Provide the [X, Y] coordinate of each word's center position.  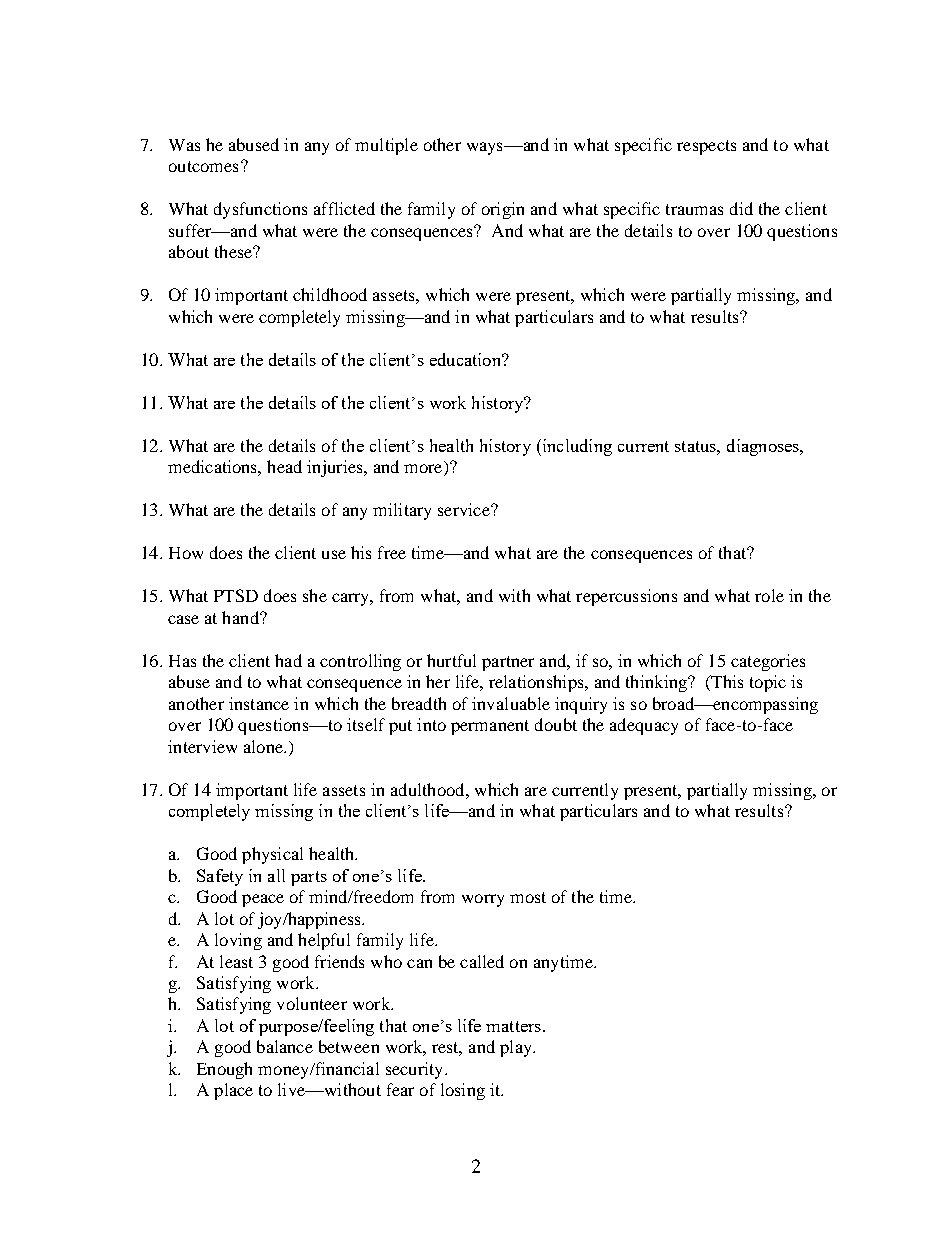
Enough [224, 1070]
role [769, 595]
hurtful [451, 660]
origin [503, 210]
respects [706, 147]
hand [241, 617]
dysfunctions [260, 210]
